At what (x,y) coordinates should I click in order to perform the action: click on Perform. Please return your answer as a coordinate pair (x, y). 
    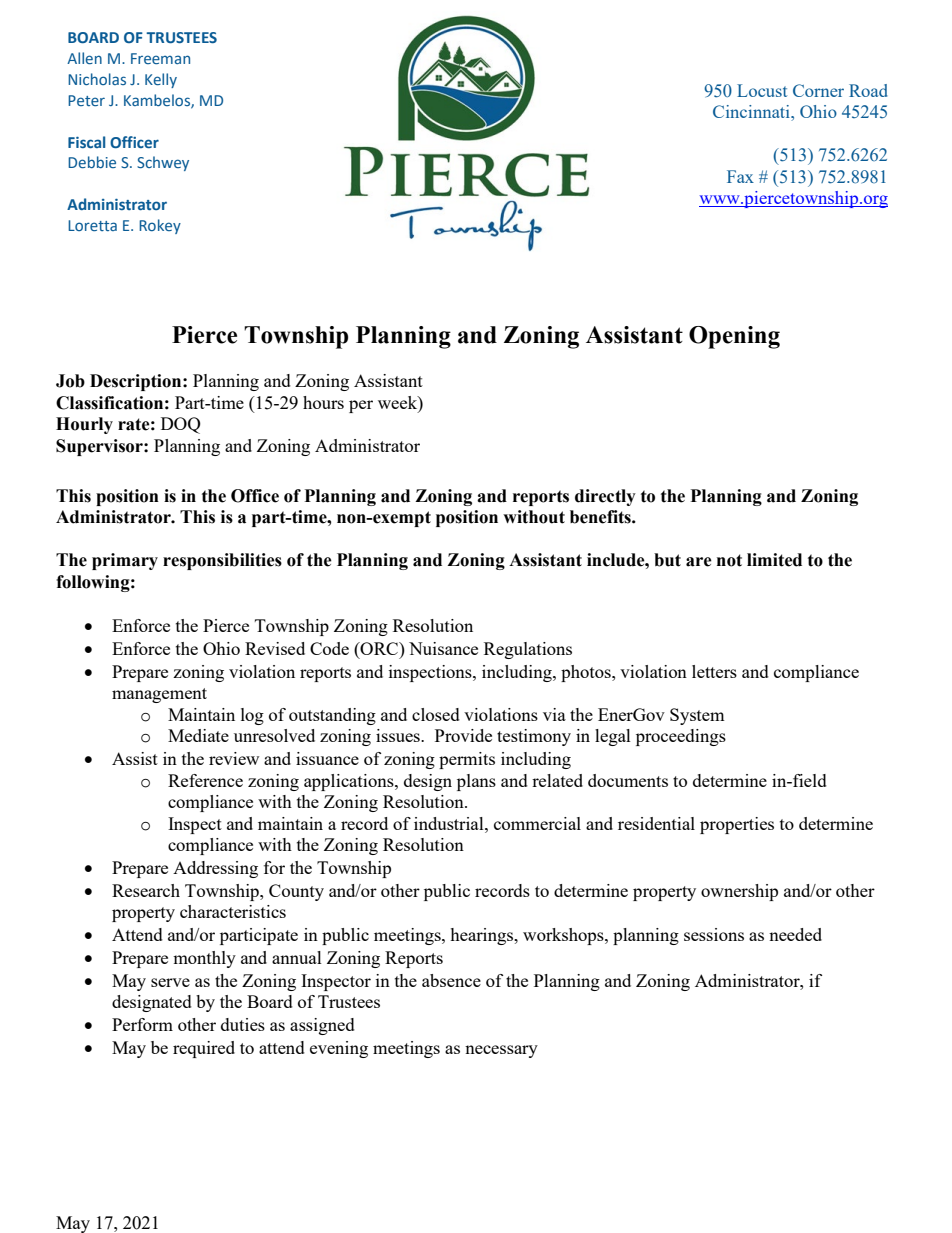
    Looking at the image, I should click on (142, 1024).
